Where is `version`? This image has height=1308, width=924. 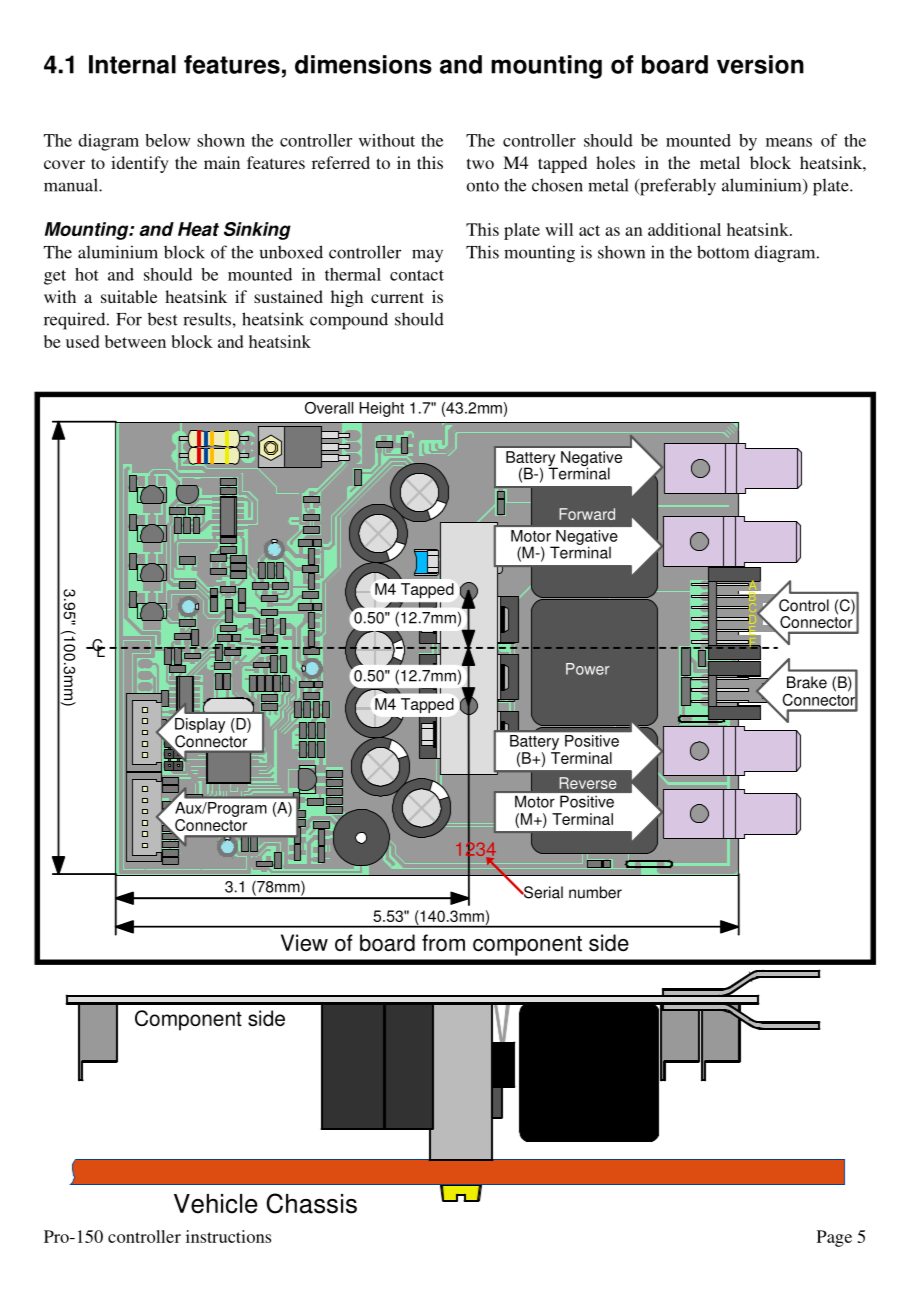
version is located at coordinates (760, 64).
